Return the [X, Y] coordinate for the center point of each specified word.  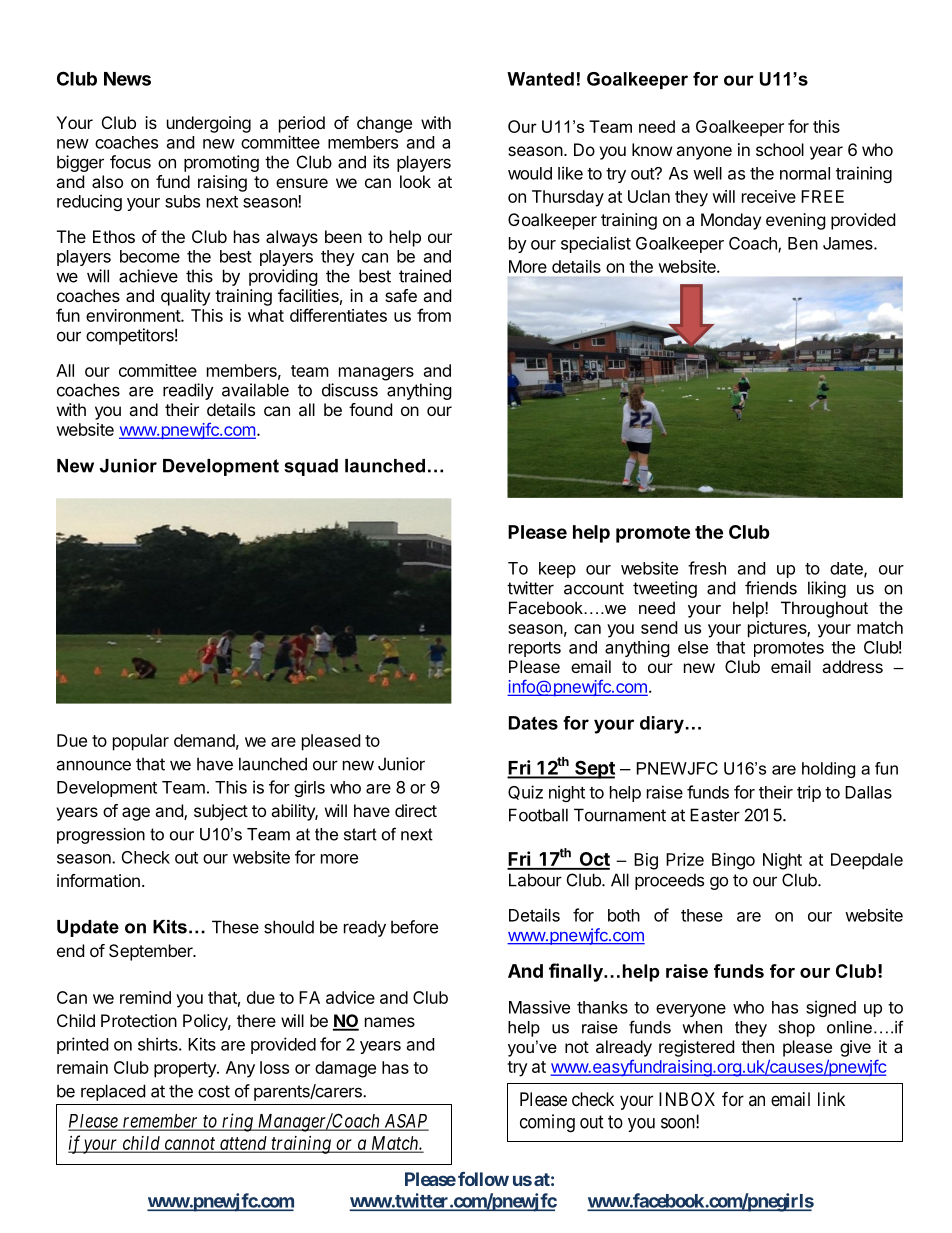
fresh [707, 568]
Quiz [525, 792]
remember [161, 1122]
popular [141, 742]
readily [188, 391]
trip [809, 793]
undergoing [209, 124]
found [370, 409]
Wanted [540, 79]
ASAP [405, 1122]
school [780, 149]
